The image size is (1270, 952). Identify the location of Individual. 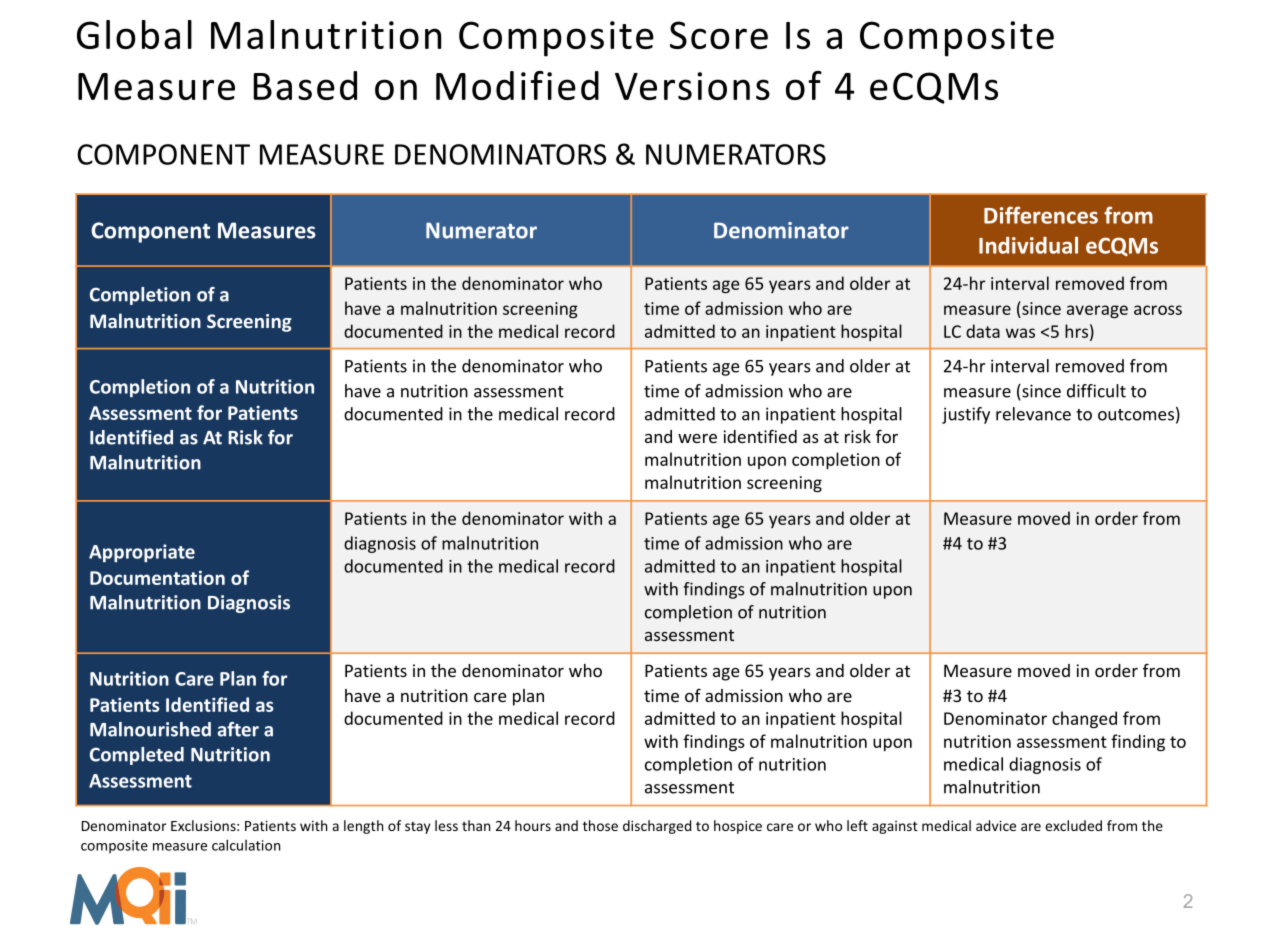
(1028, 245).
